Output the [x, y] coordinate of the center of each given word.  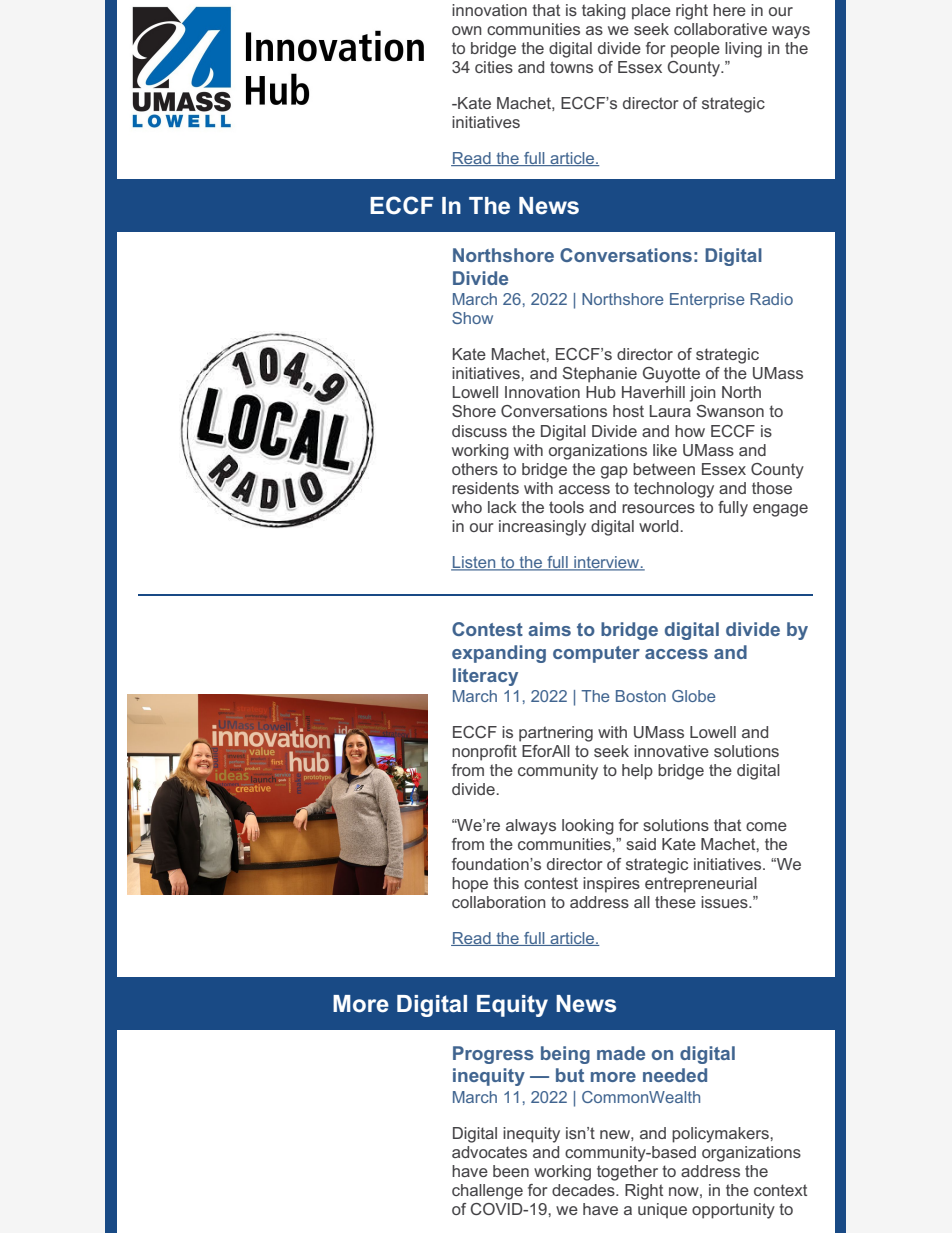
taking [604, 12]
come [766, 826]
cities [494, 67]
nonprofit [484, 753]
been [511, 1171]
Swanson [730, 411]
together [627, 1173]
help [637, 772]
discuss [479, 431]
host [628, 411]
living [743, 50]
